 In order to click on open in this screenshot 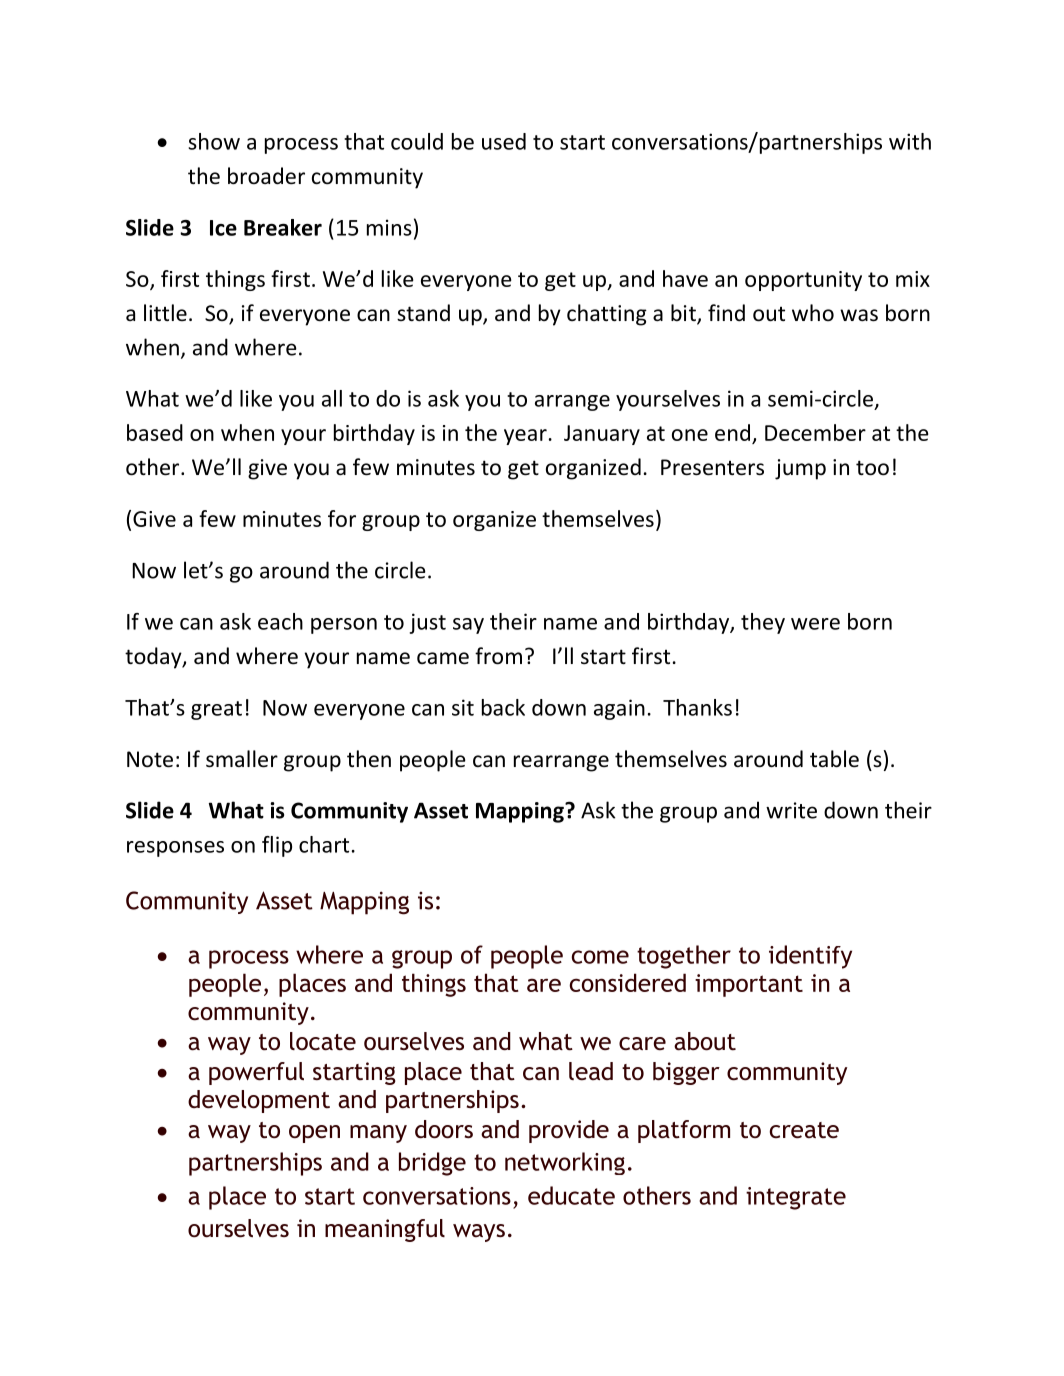, I will do `click(314, 1134)`.
